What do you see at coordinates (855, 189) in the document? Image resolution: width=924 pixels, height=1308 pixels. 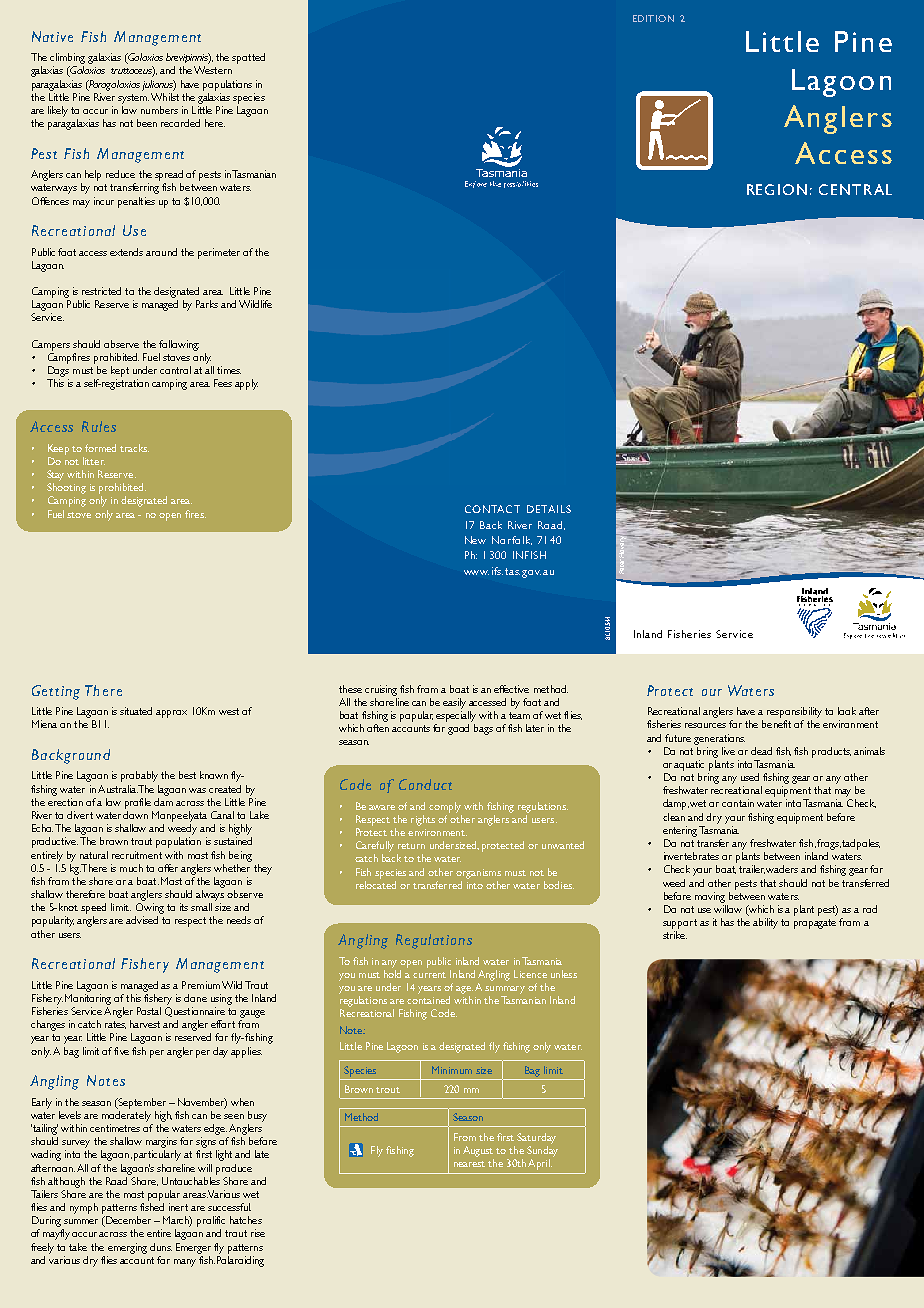 I see `CENTRAL` at bounding box center [855, 189].
